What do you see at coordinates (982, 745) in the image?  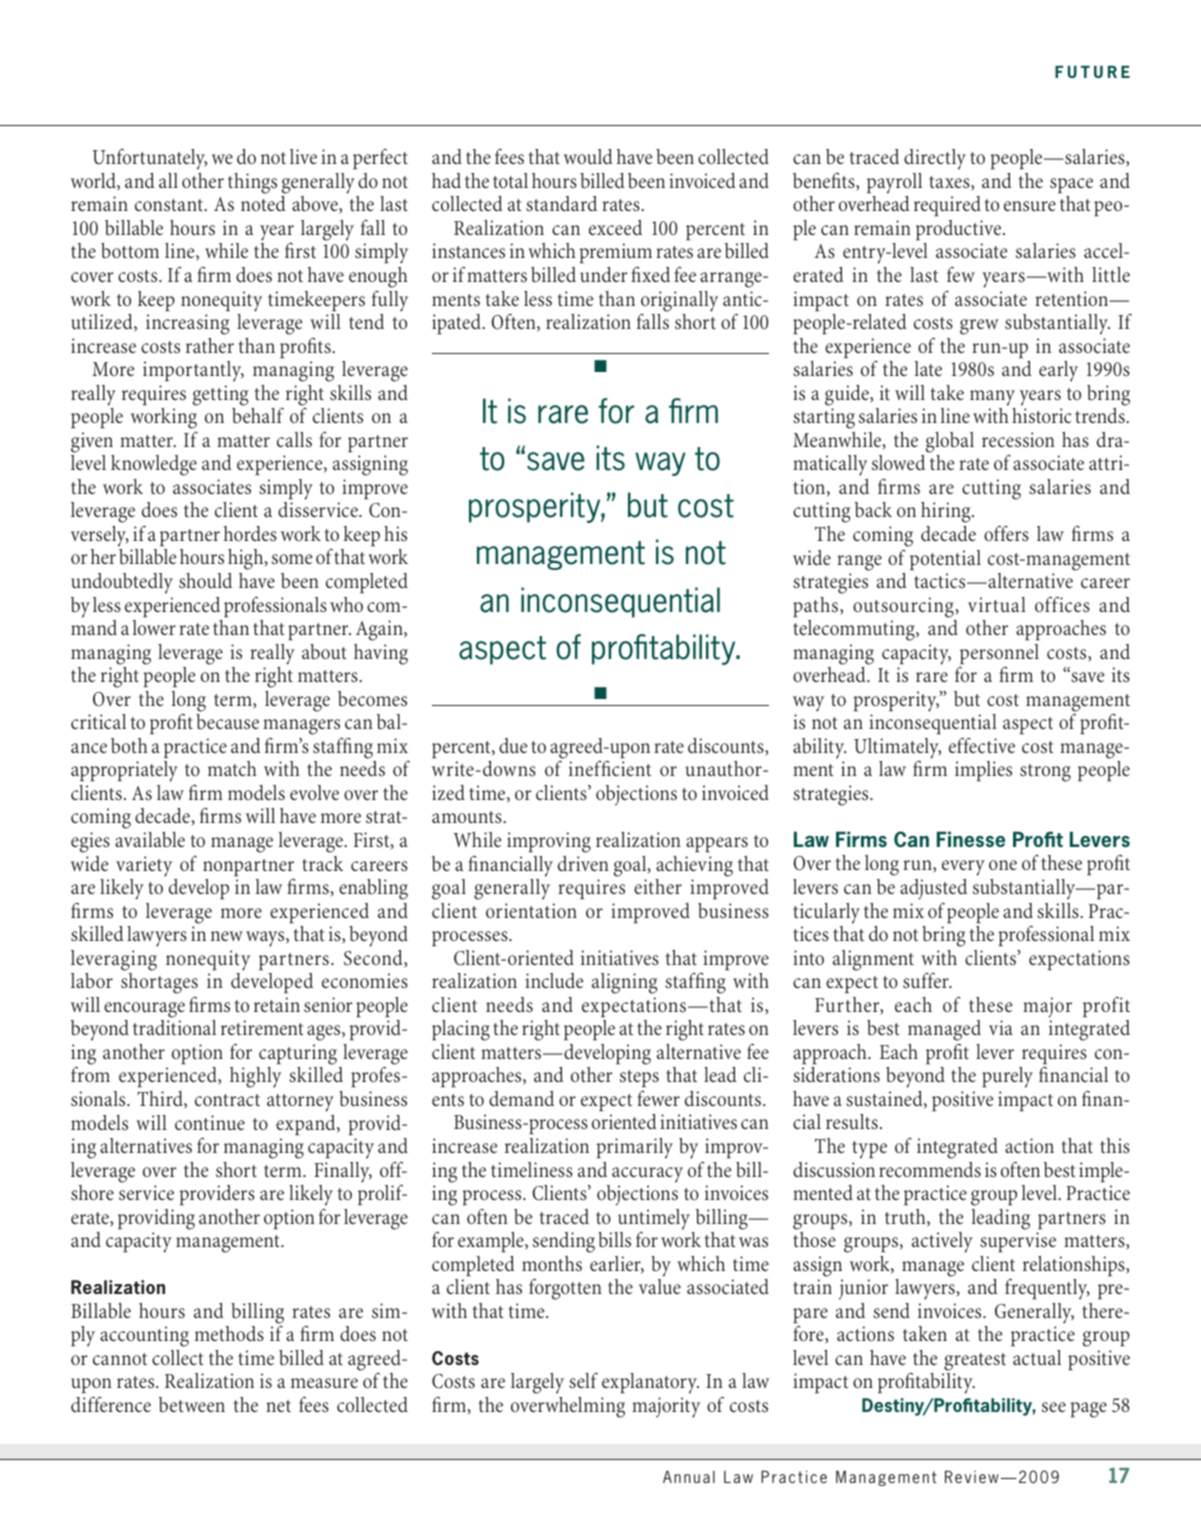 I see `effective` at bounding box center [982, 745].
